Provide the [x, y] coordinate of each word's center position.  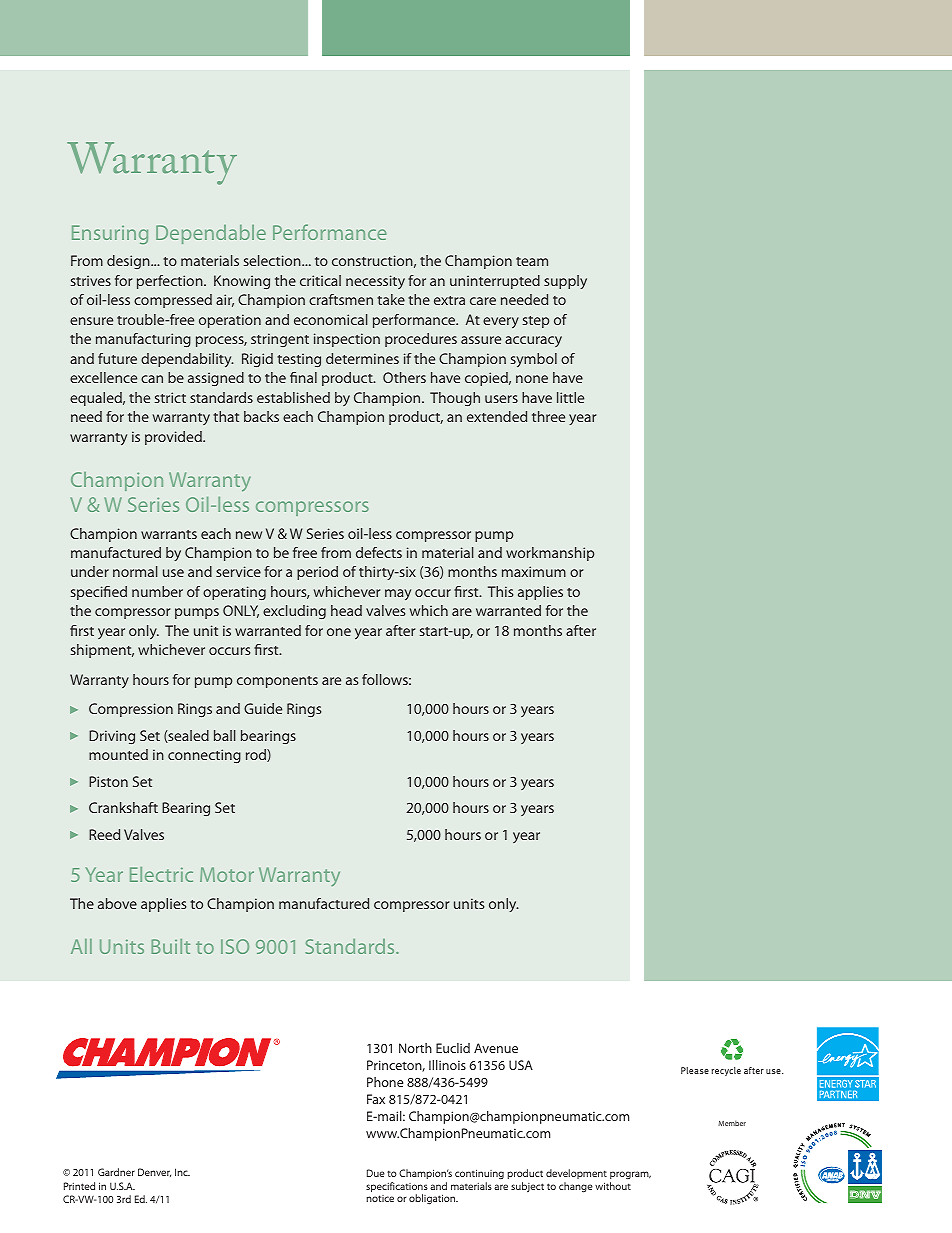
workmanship [550, 554]
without [613, 1186]
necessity [375, 282]
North [415, 1048]
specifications [397, 1188]
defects [379, 552]
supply [565, 282]
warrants [169, 534]
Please [695, 1070]
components [277, 682]
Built [170, 946]
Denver [154, 1172]
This [500, 591]
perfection [171, 282]
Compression [131, 710]
